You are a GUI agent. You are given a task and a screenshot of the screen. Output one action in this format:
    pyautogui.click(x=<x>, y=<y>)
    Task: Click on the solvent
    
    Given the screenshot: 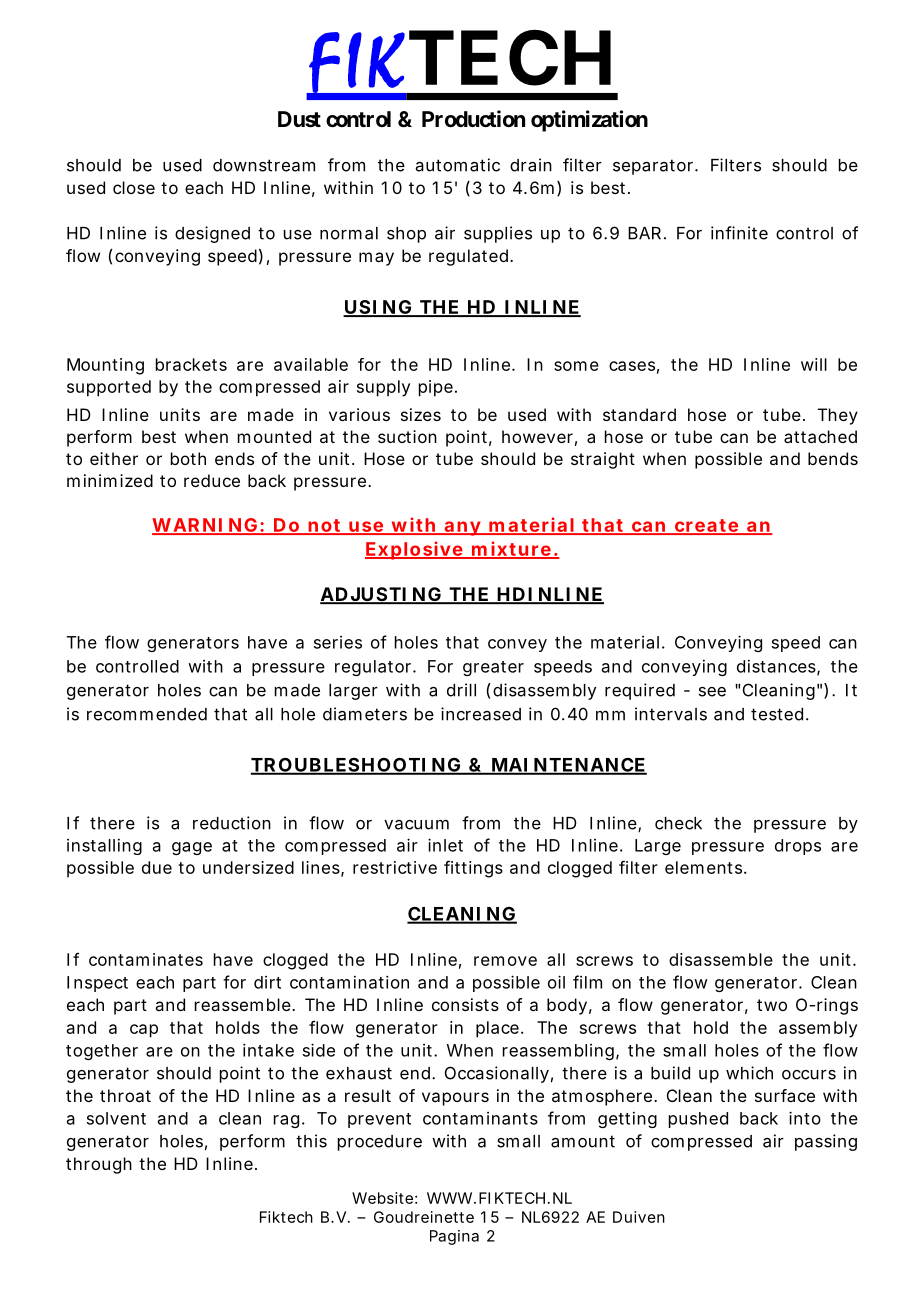 What is the action you would take?
    pyautogui.click(x=116, y=1118)
